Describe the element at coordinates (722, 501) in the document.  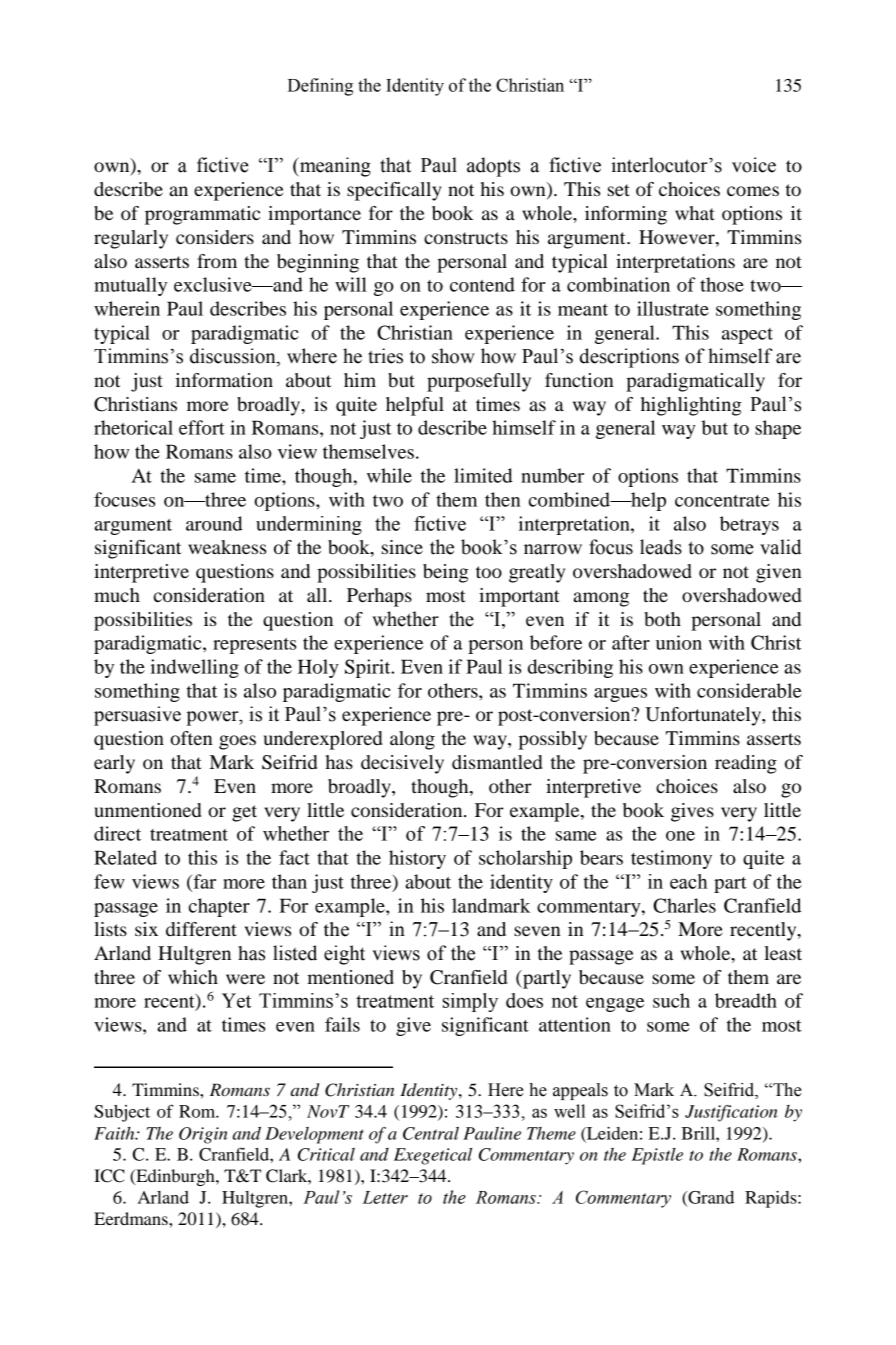
I see `concentrate` at that location.
